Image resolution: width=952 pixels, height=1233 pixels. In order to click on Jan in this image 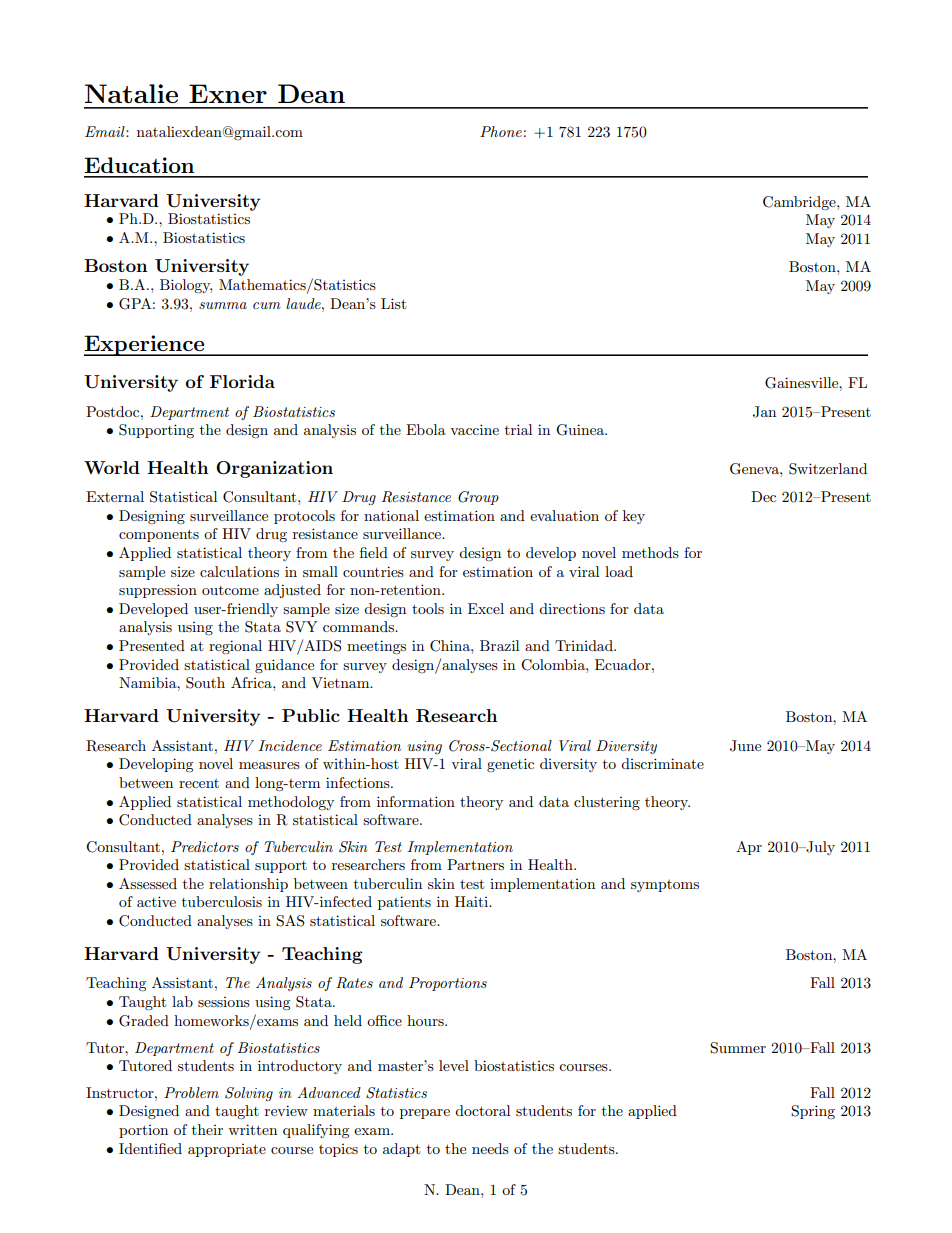, I will do `click(764, 412)`.
